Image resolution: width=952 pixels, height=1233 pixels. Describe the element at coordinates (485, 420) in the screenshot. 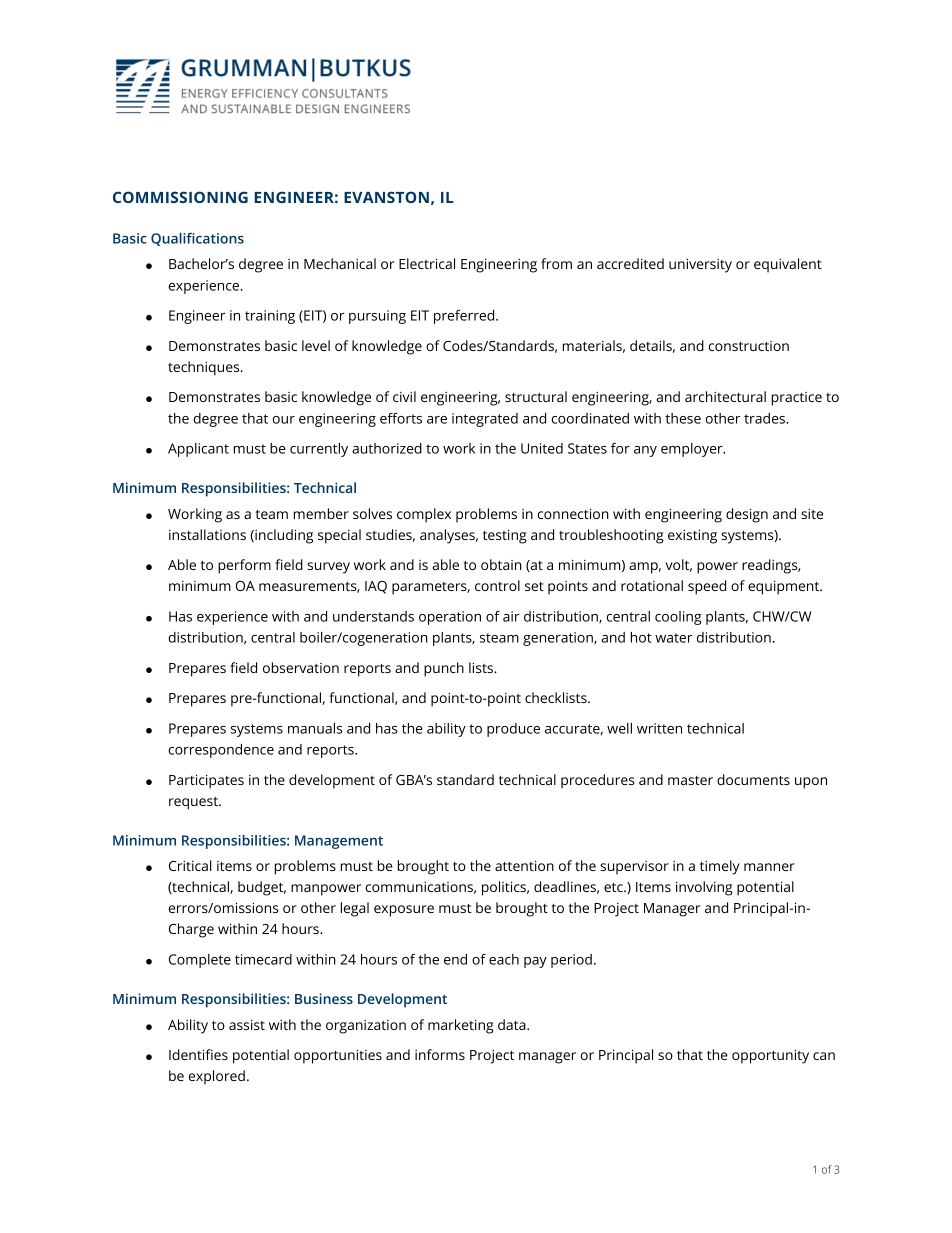

I see `integrated` at that location.
